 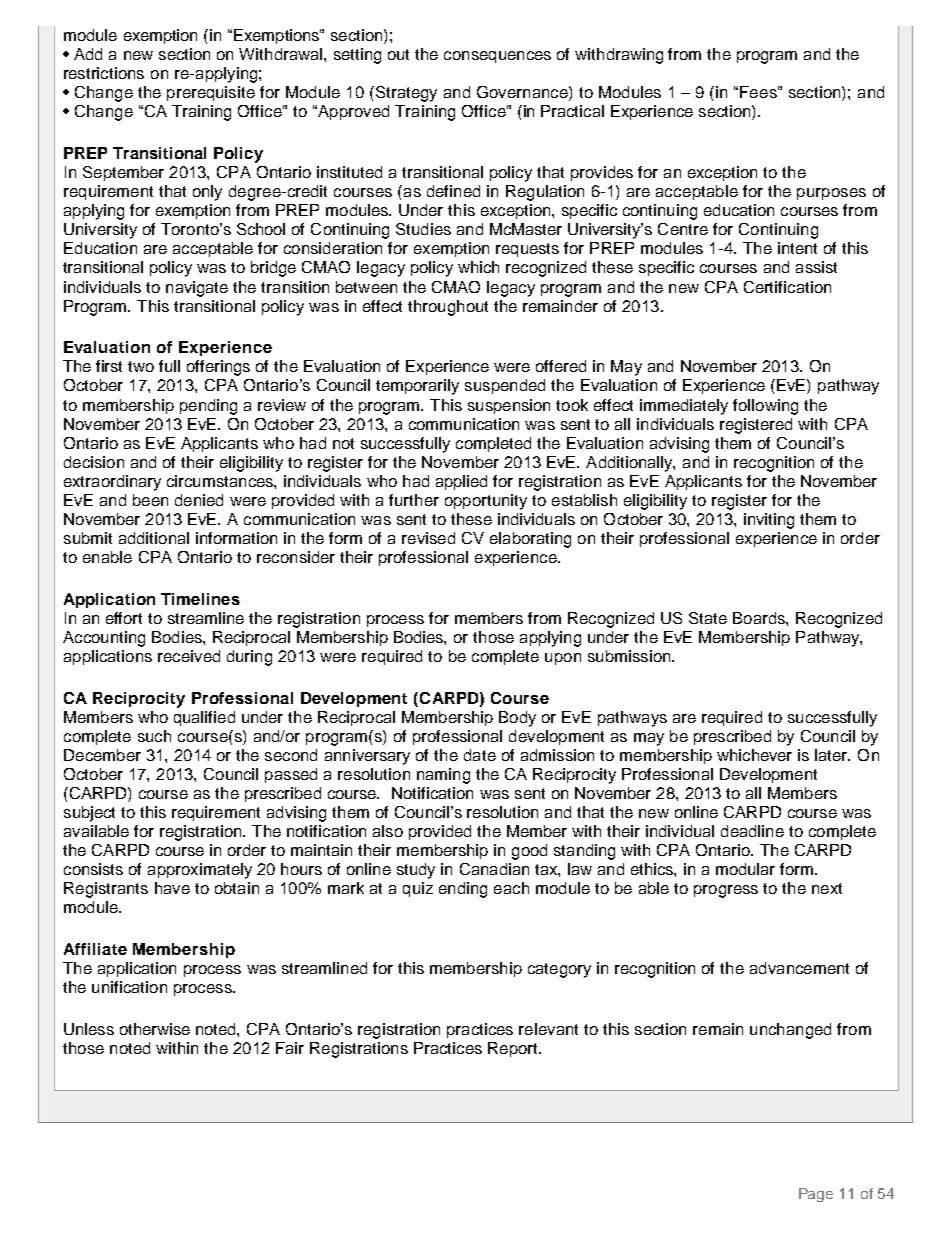 What do you see at coordinates (461, 482) in the screenshot?
I see `applied` at bounding box center [461, 482].
